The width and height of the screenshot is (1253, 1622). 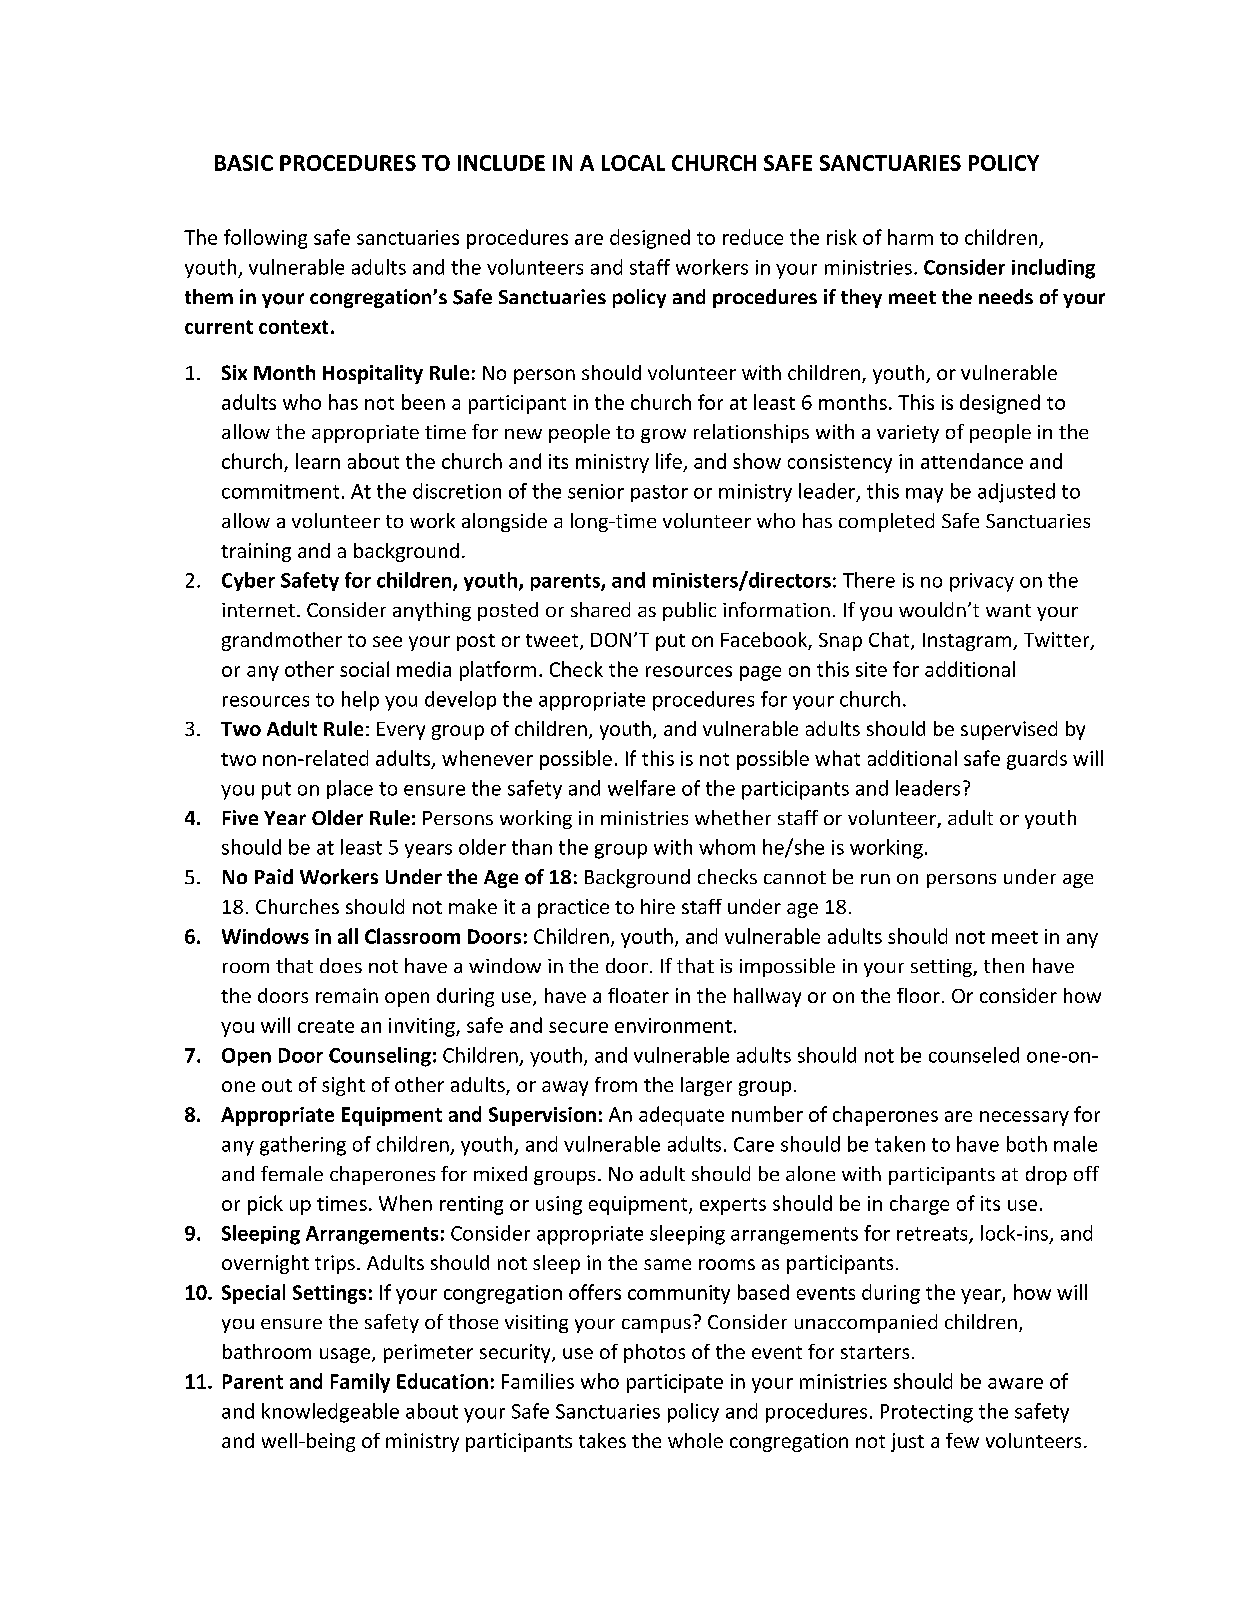 What do you see at coordinates (641, 788) in the screenshot?
I see `welfare` at bounding box center [641, 788].
